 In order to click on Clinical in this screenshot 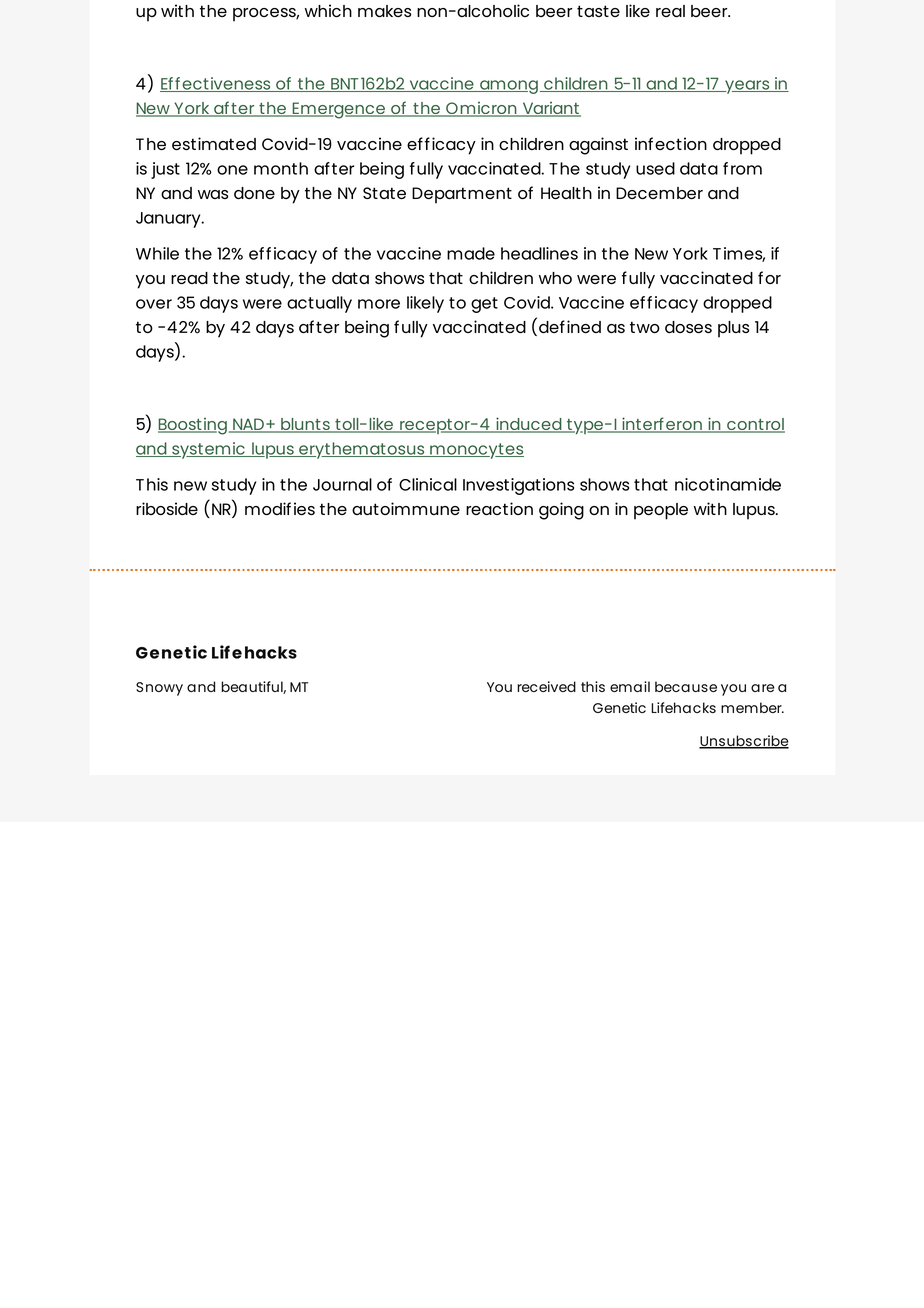, I will do `click(428, 484)`.
